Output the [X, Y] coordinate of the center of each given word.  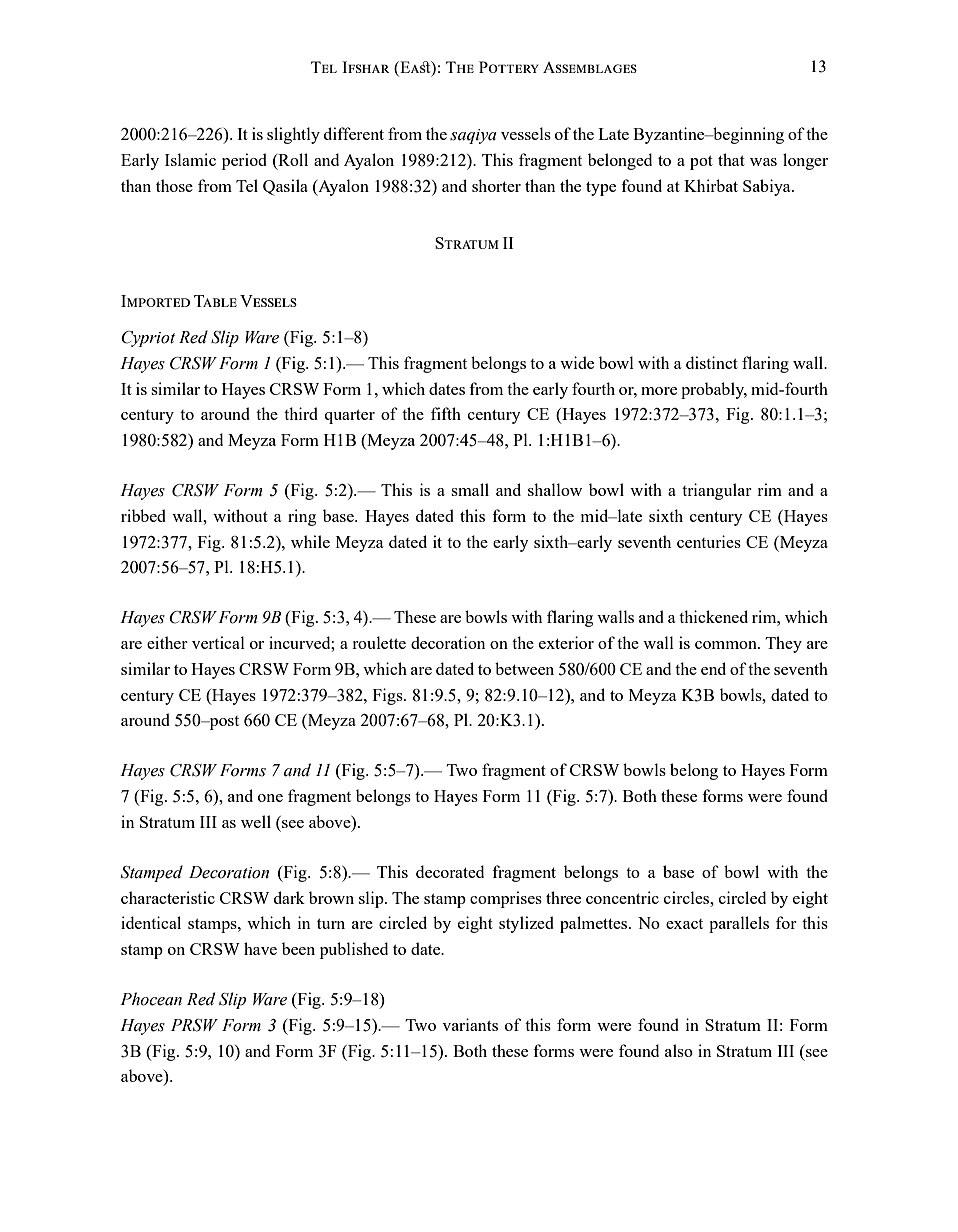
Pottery [509, 67]
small [470, 489]
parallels [739, 924]
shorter [496, 185]
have [260, 948]
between [524, 668]
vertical [218, 642]
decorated [450, 871]
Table [215, 301]
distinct [712, 362]
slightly [293, 135]
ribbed [143, 515]
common [727, 645]
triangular [717, 491]
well [256, 821]
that [731, 159]
